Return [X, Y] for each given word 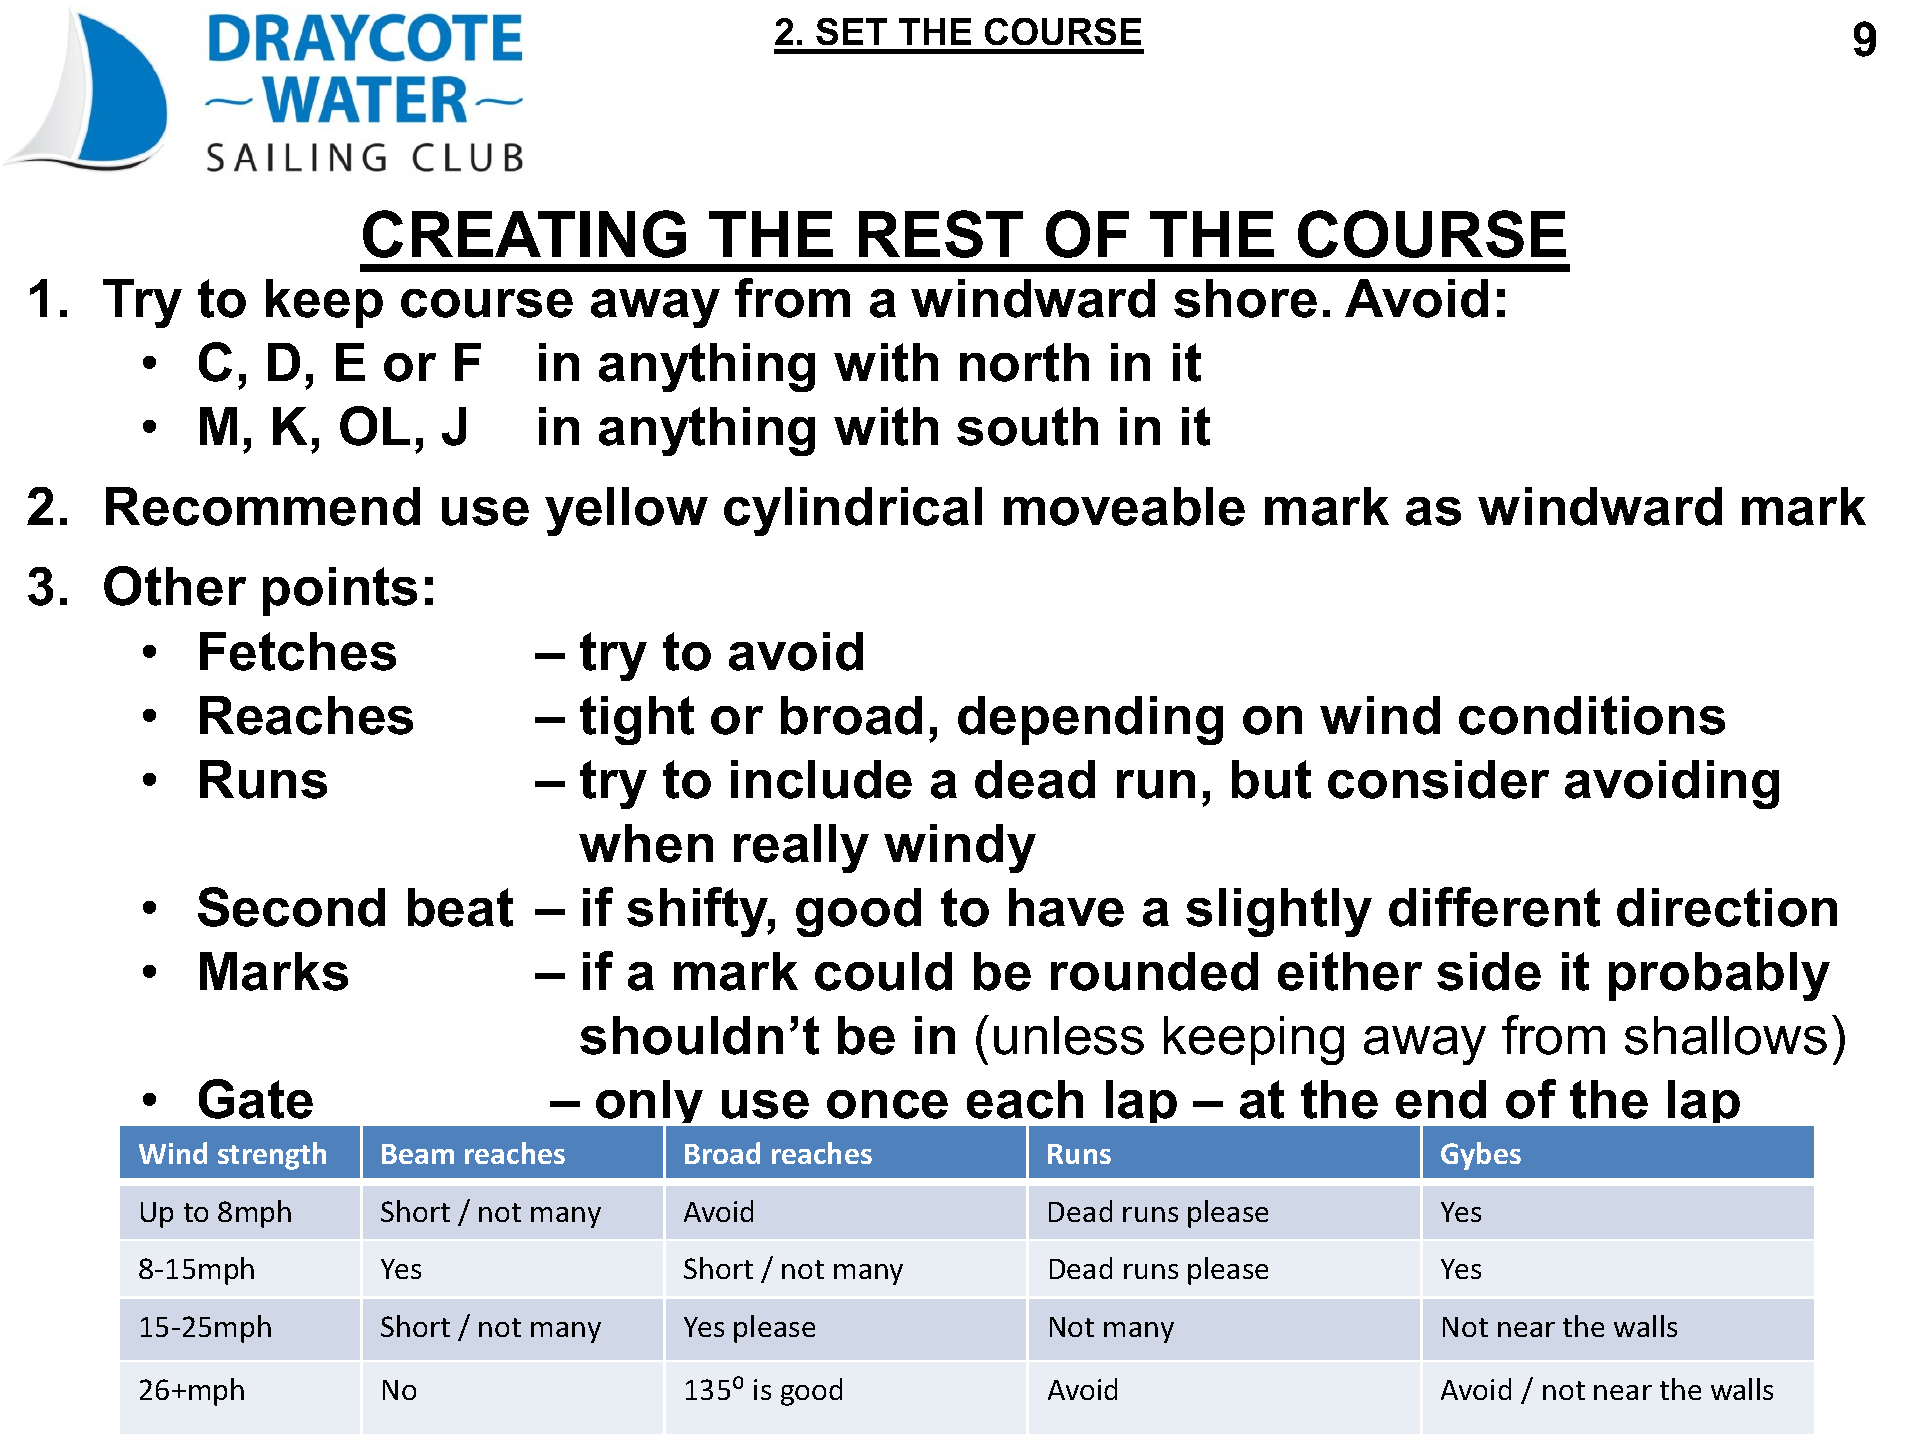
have [1066, 907]
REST [941, 234]
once [887, 1104]
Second [291, 907]
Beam [418, 1154]
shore [1245, 298]
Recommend [263, 506]
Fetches [298, 651]
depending [1090, 720]
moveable [1124, 506]
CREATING [524, 234]
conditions [1592, 715]
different [1494, 907]
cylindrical [853, 511]
